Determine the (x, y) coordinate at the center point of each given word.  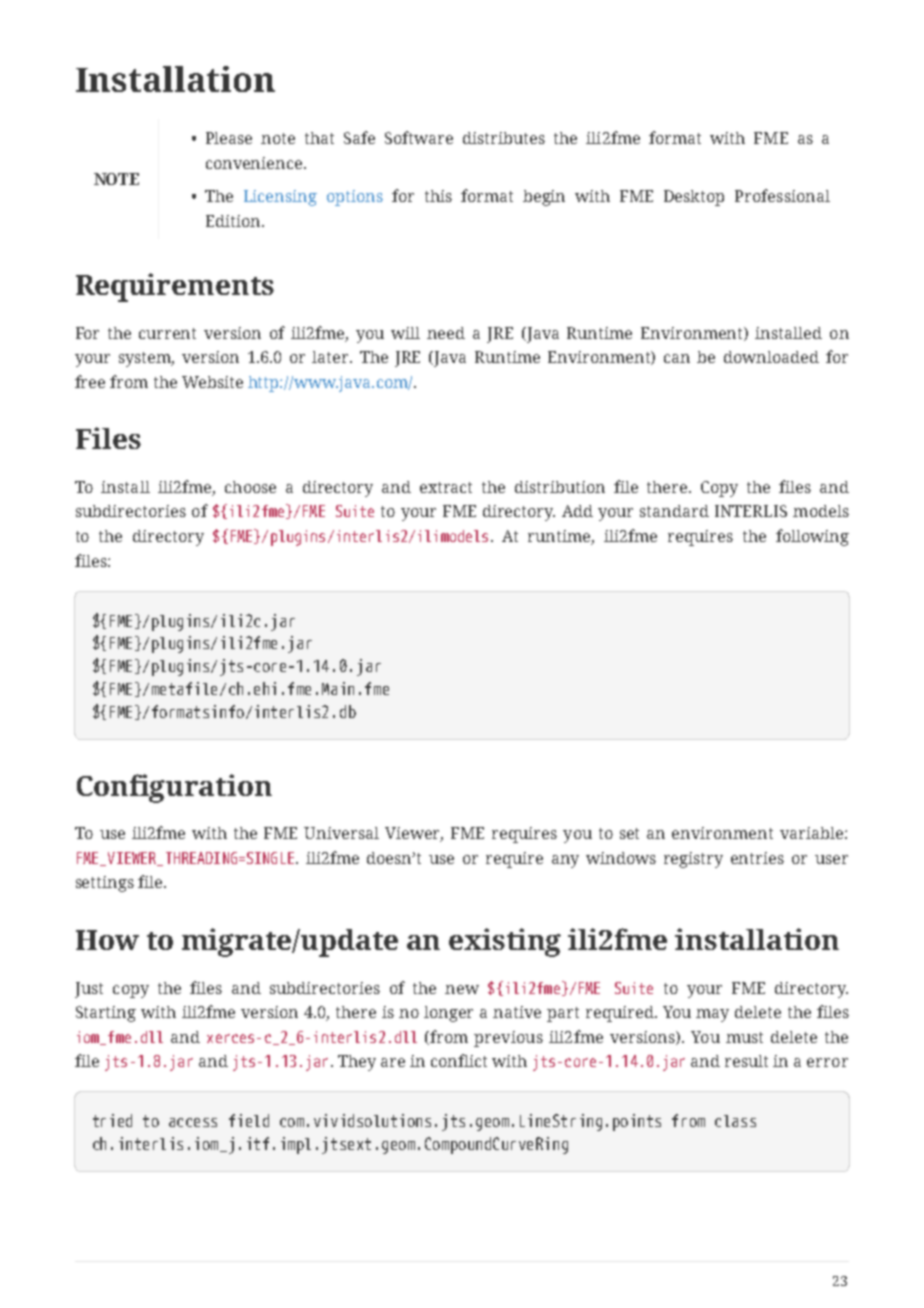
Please (229, 138)
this (438, 196)
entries (757, 858)
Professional (782, 195)
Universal (341, 833)
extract (446, 487)
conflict (459, 1060)
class (735, 1121)
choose (250, 487)
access (193, 1122)
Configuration (174, 788)
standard (674, 511)
